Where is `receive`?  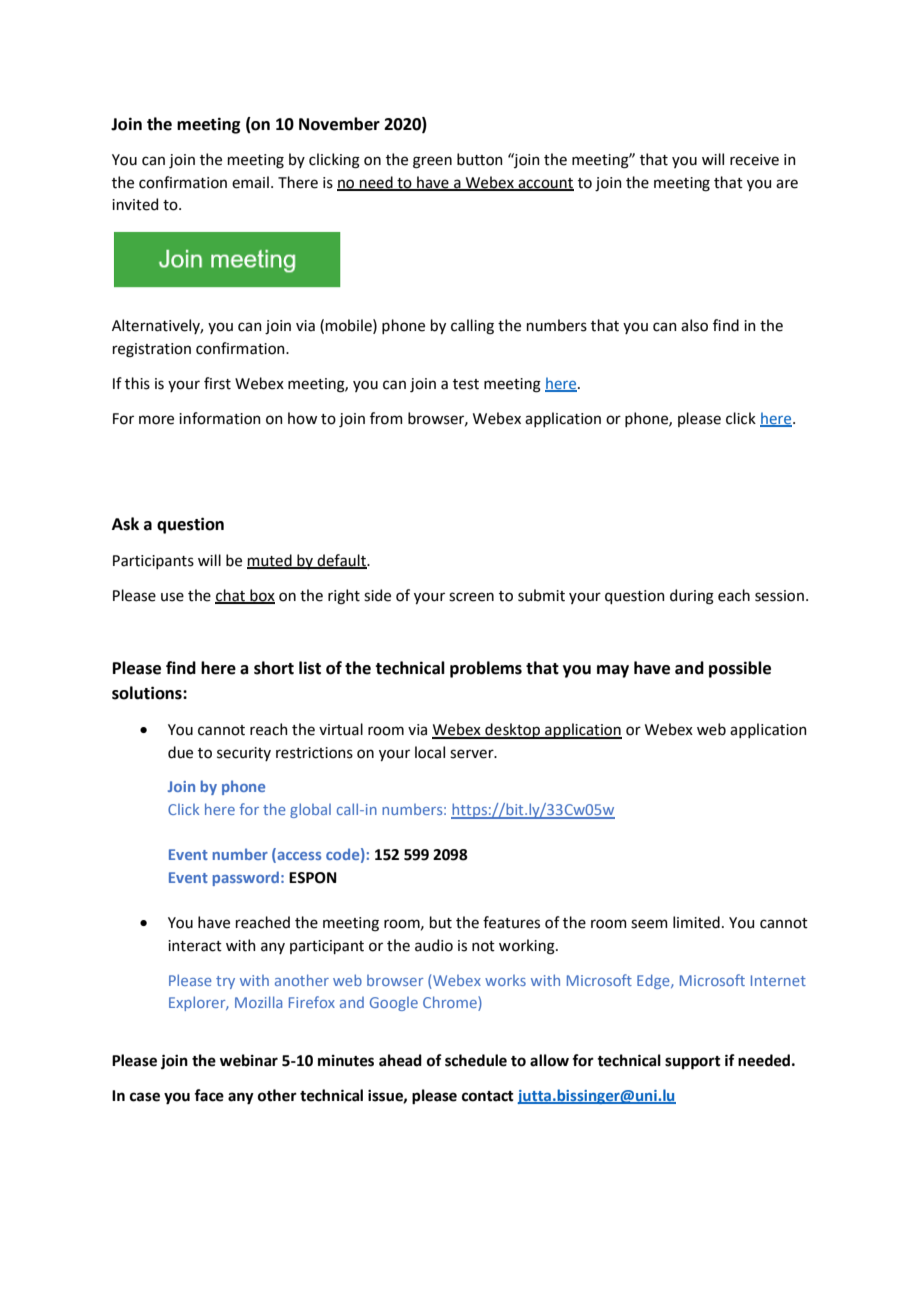
receive is located at coordinates (754, 160).
